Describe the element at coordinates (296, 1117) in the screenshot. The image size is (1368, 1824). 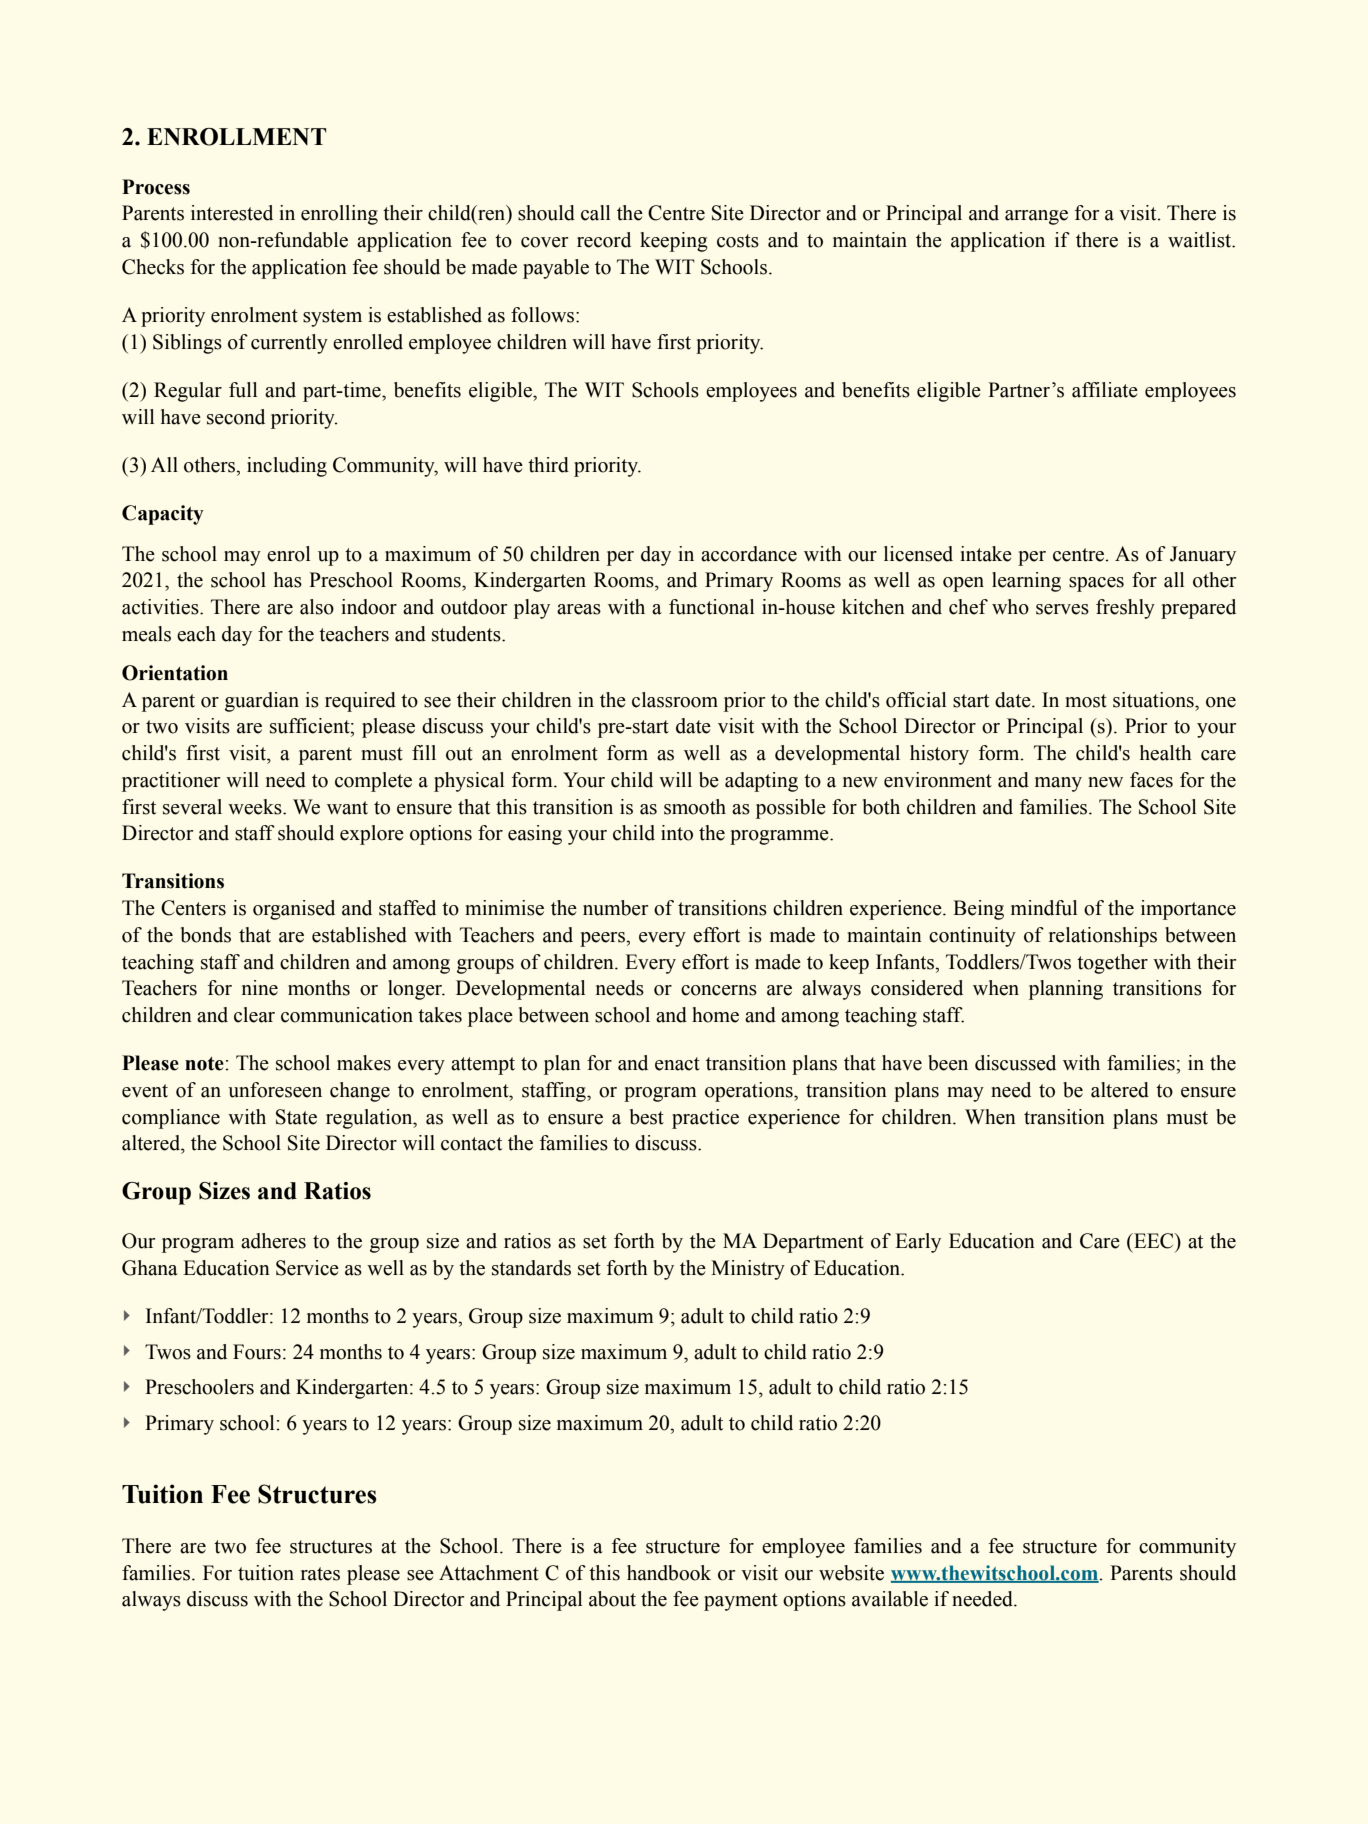
I see `State` at that location.
